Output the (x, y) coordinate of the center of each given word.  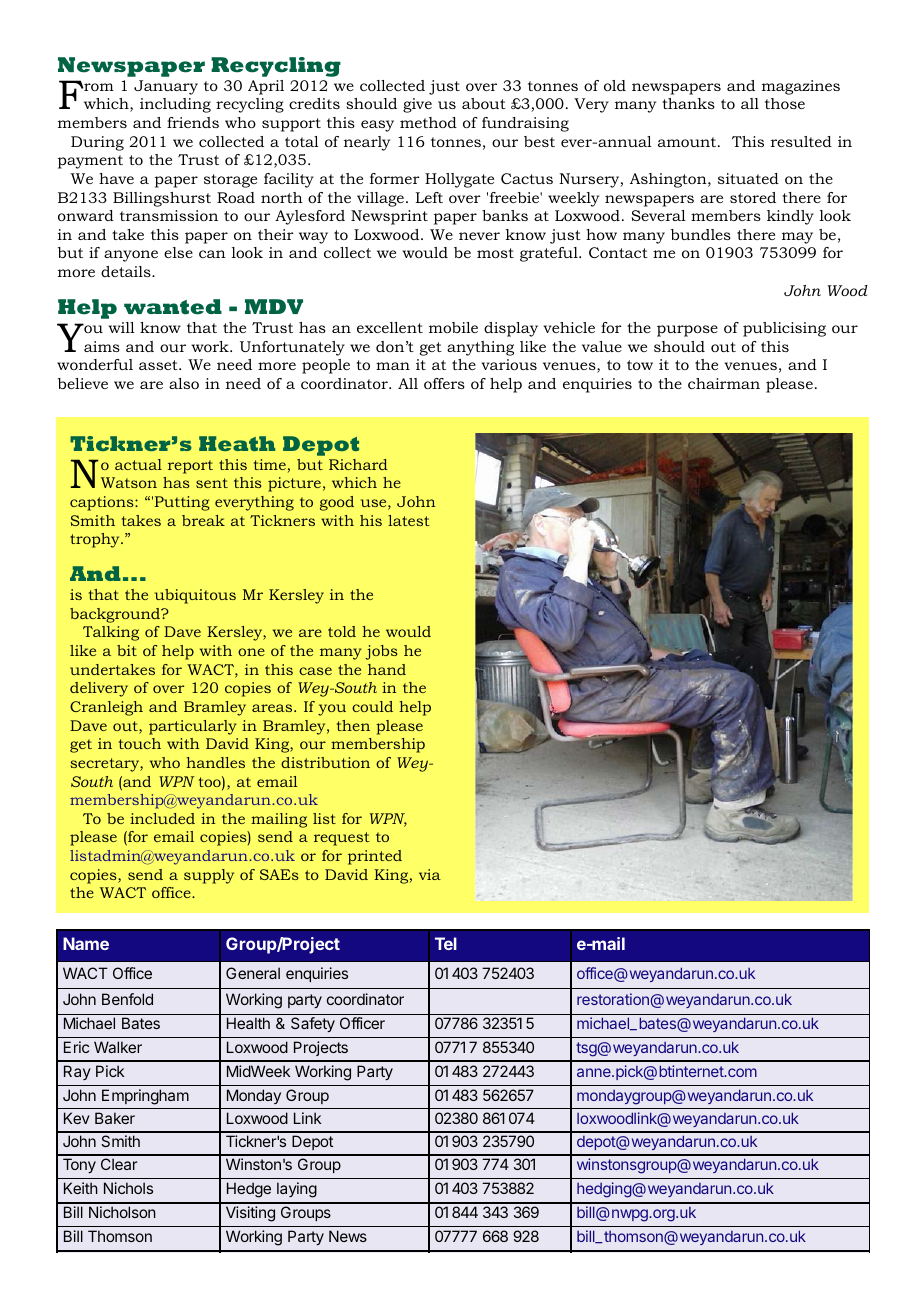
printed (375, 857)
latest (409, 520)
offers (444, 383)
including (175, 105)
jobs (381, 652)
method (428, 122)
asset (159, 365)
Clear (119, 1164)
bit (127, 650)
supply (209, 876)
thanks (688, 103)
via (430, 874)
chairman (724, 383)
